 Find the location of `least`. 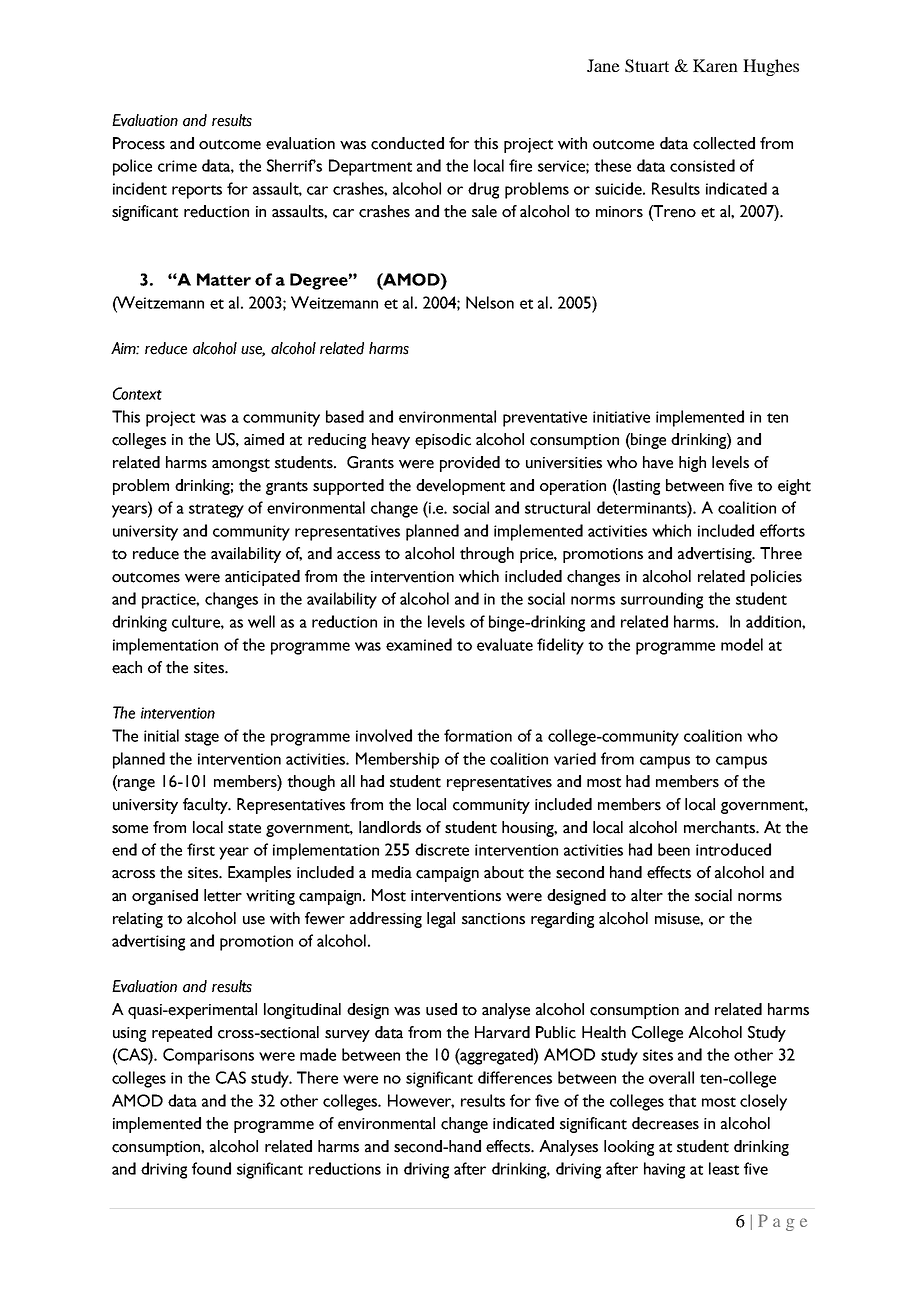

least is located at coordinates (724, 1168).
